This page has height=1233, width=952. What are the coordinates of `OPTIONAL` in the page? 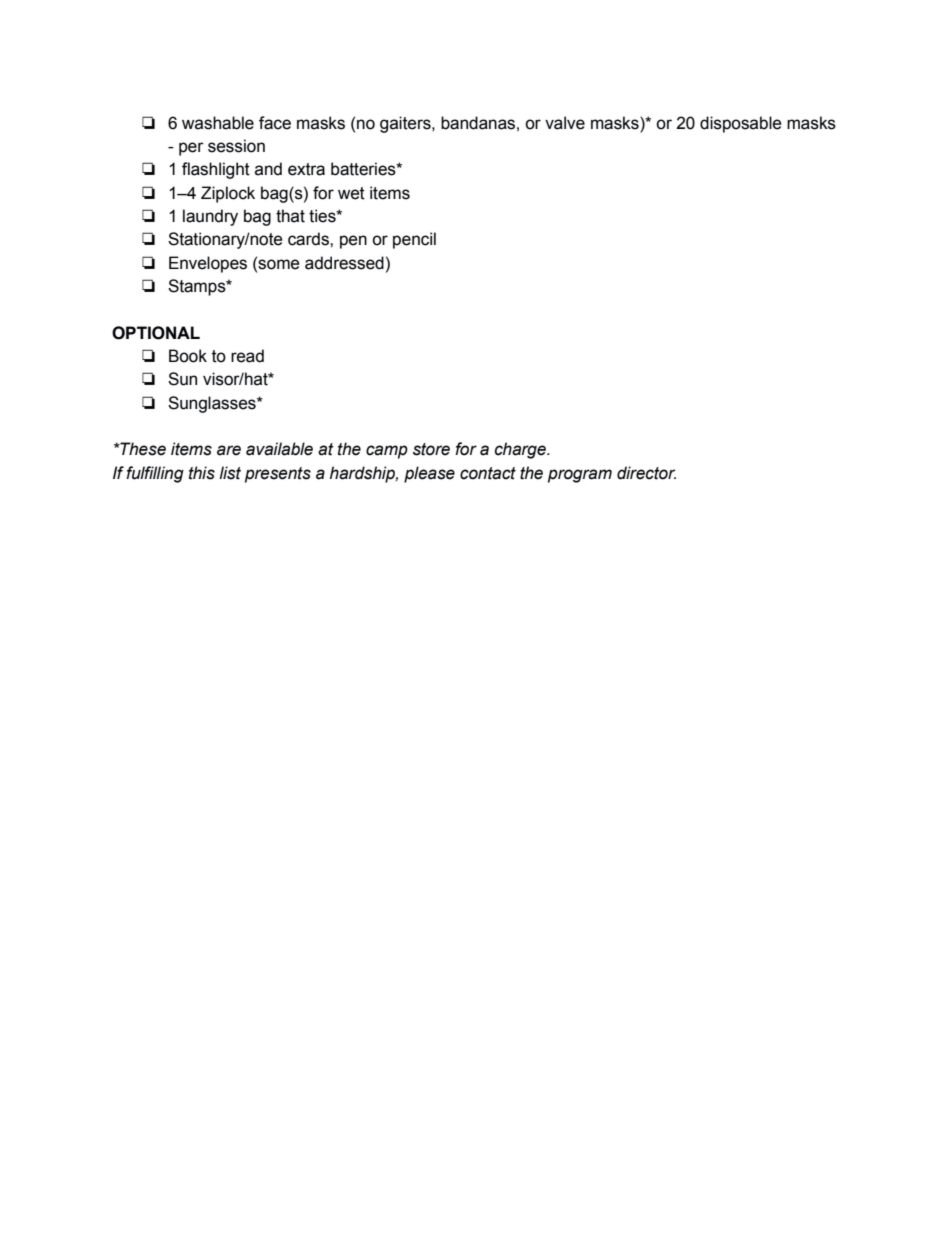 It's located at (156, 333).
